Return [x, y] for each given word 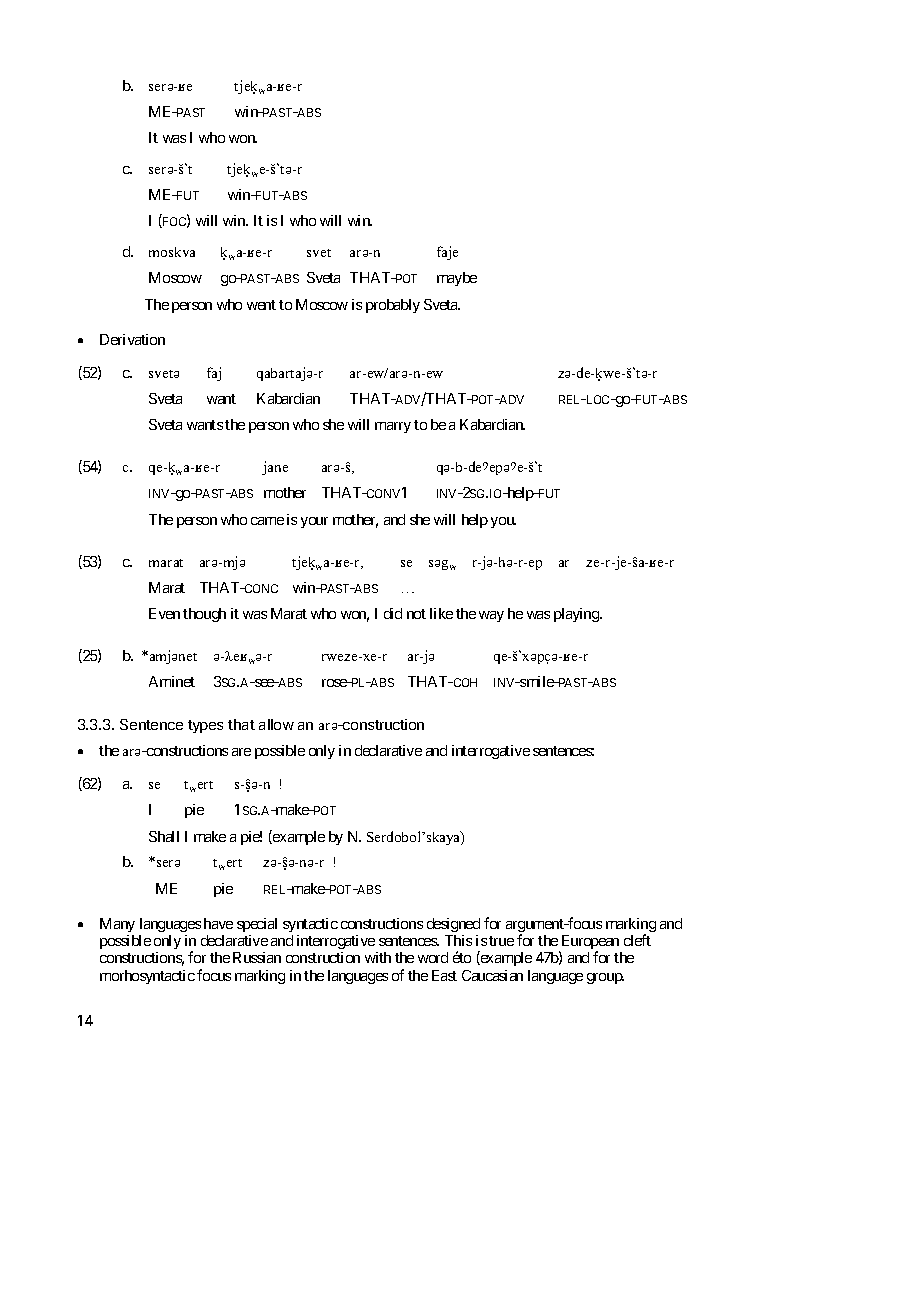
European [589, 943]
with [378, 957]
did [393, 613]
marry [393, 427]
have [218, 923]
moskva [172, 252]
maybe [457, 279]
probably [393, 306]
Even [164, 613]
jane [275, 468]
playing [577, 615]
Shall [164, 836]
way [491, 616]
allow [276, 724]
